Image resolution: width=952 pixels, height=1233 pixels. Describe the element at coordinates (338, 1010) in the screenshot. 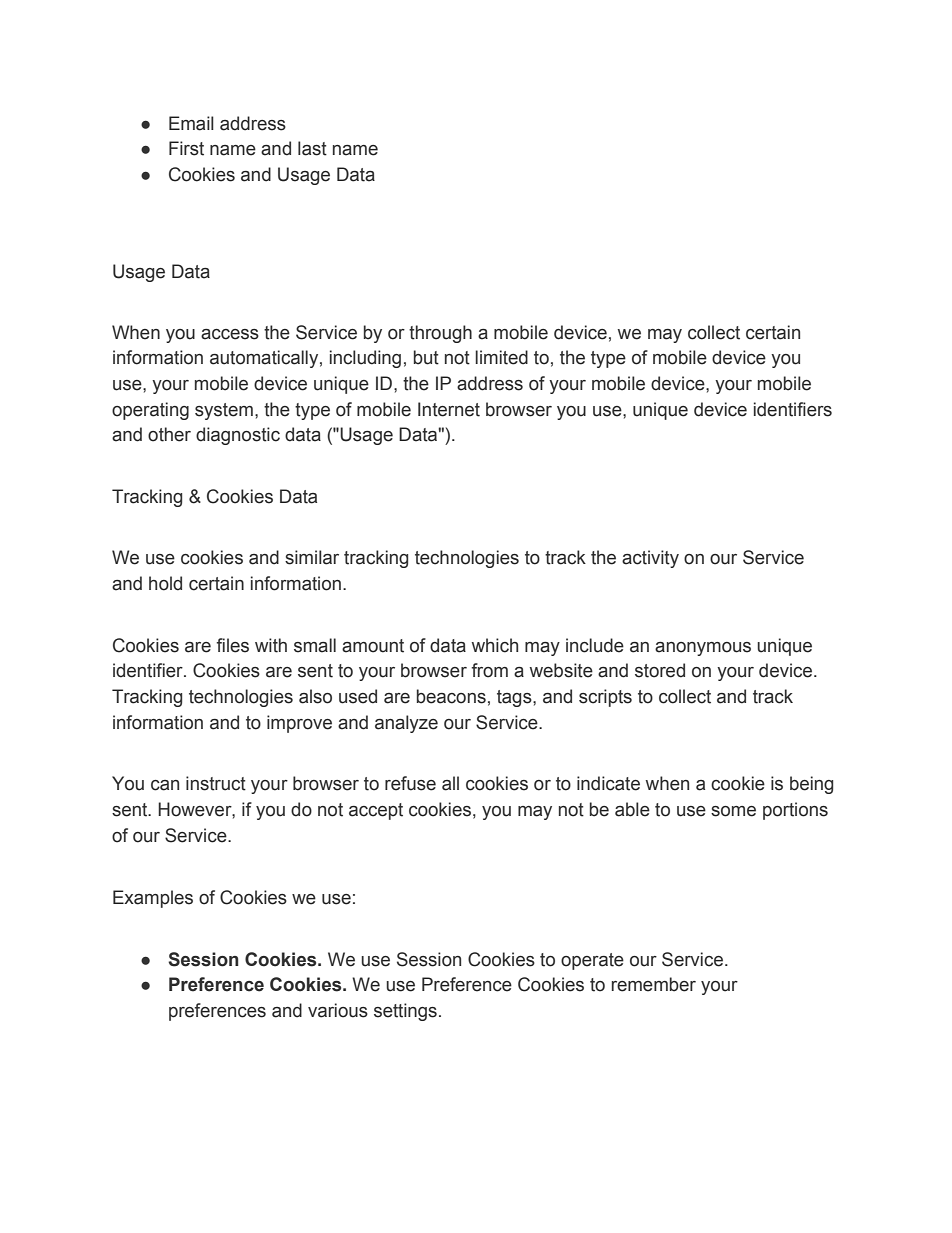

I see `various` at that location.
